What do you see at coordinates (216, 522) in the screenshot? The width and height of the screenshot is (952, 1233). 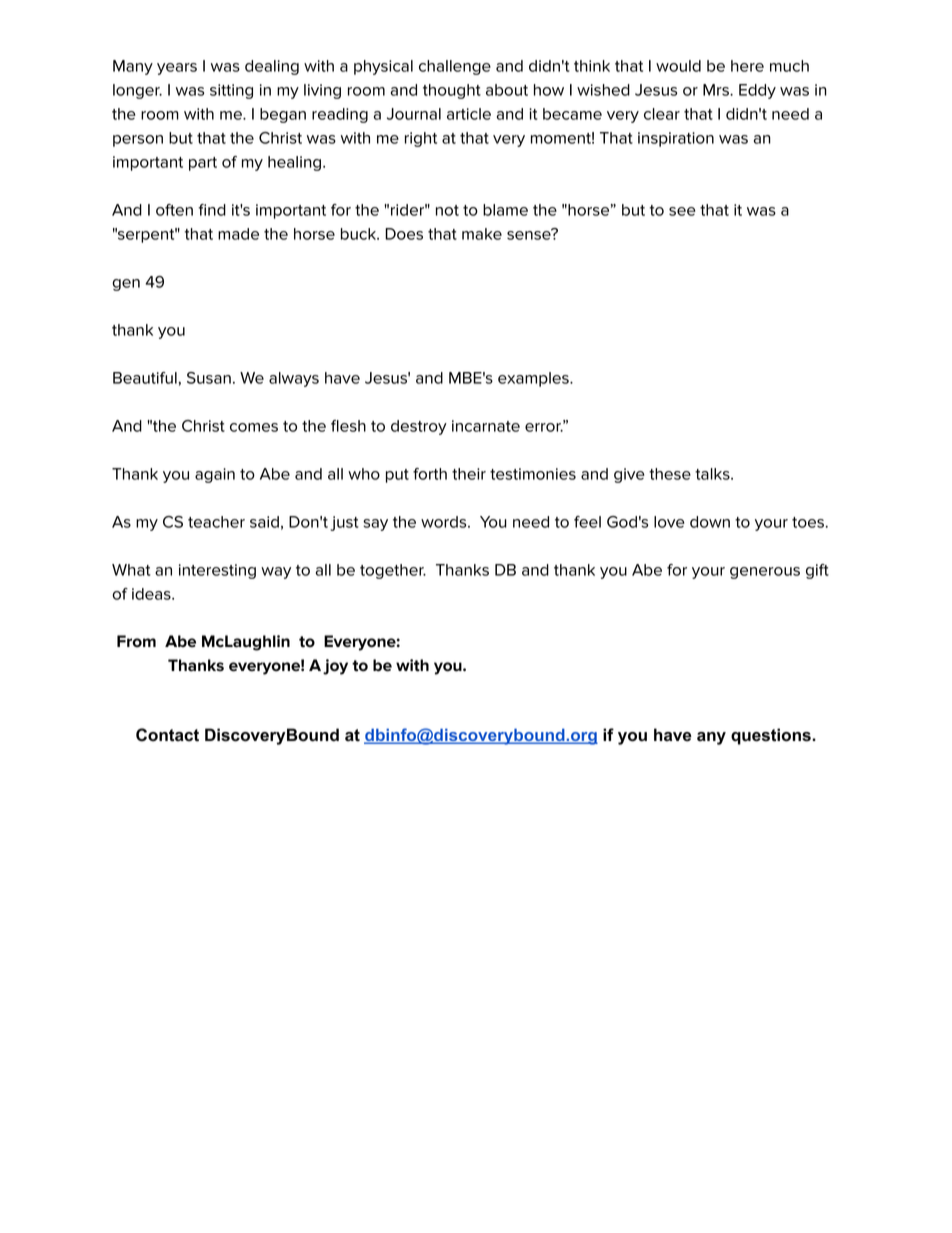 I see `teacher` at bounding box center [216, 522].
